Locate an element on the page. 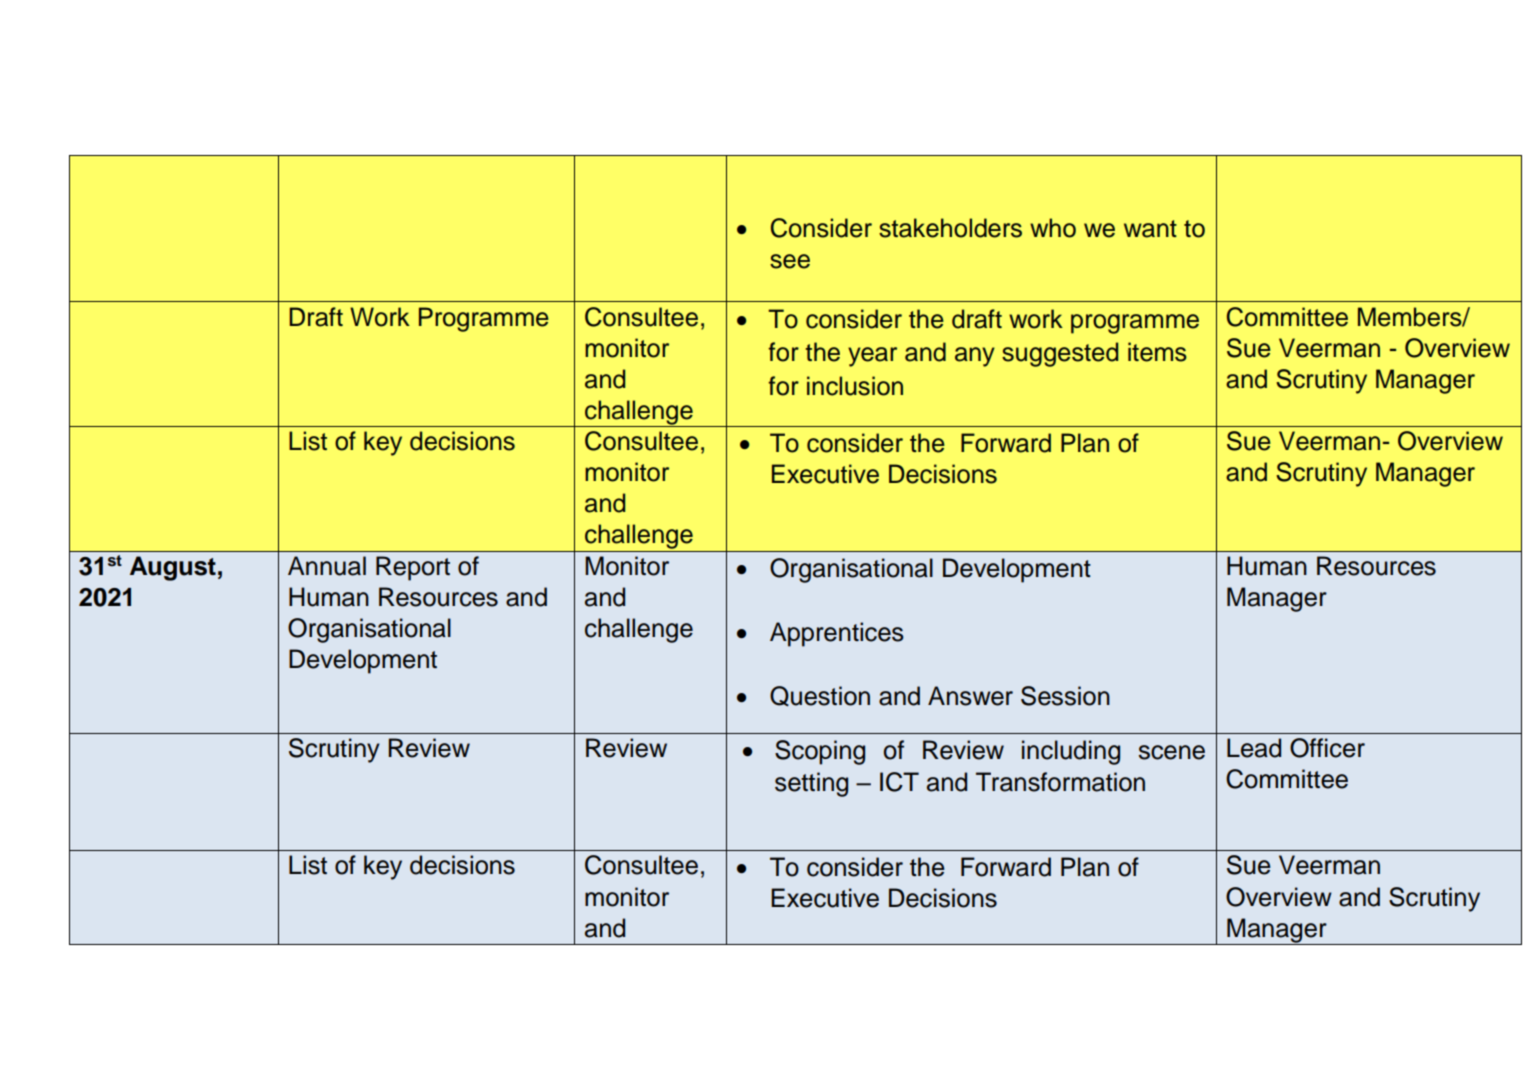 The width and height of the page is (1531, 1083). Scoping is located at coordinates (820, 752).
